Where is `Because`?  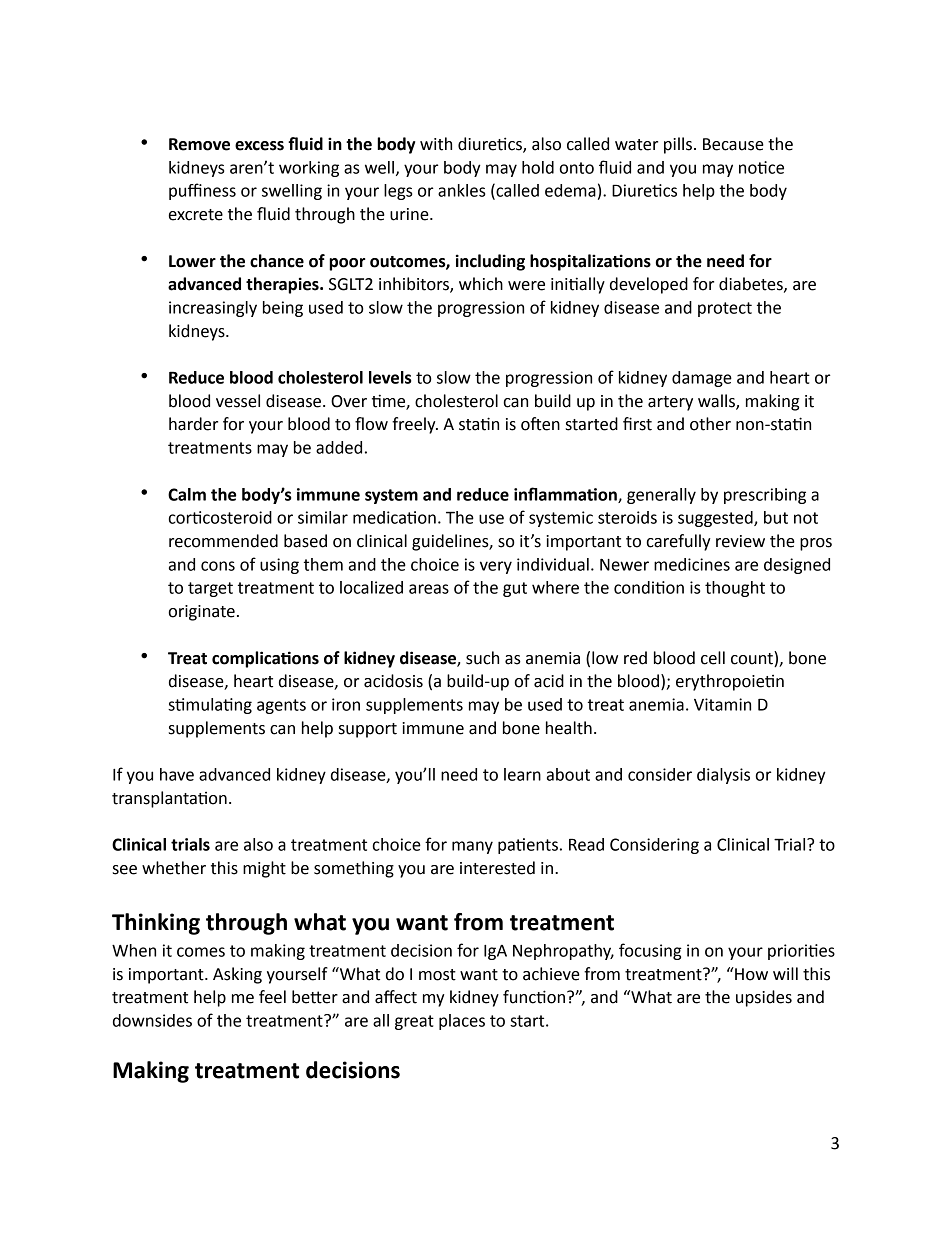
Because is located at coordinates (733, 144).
